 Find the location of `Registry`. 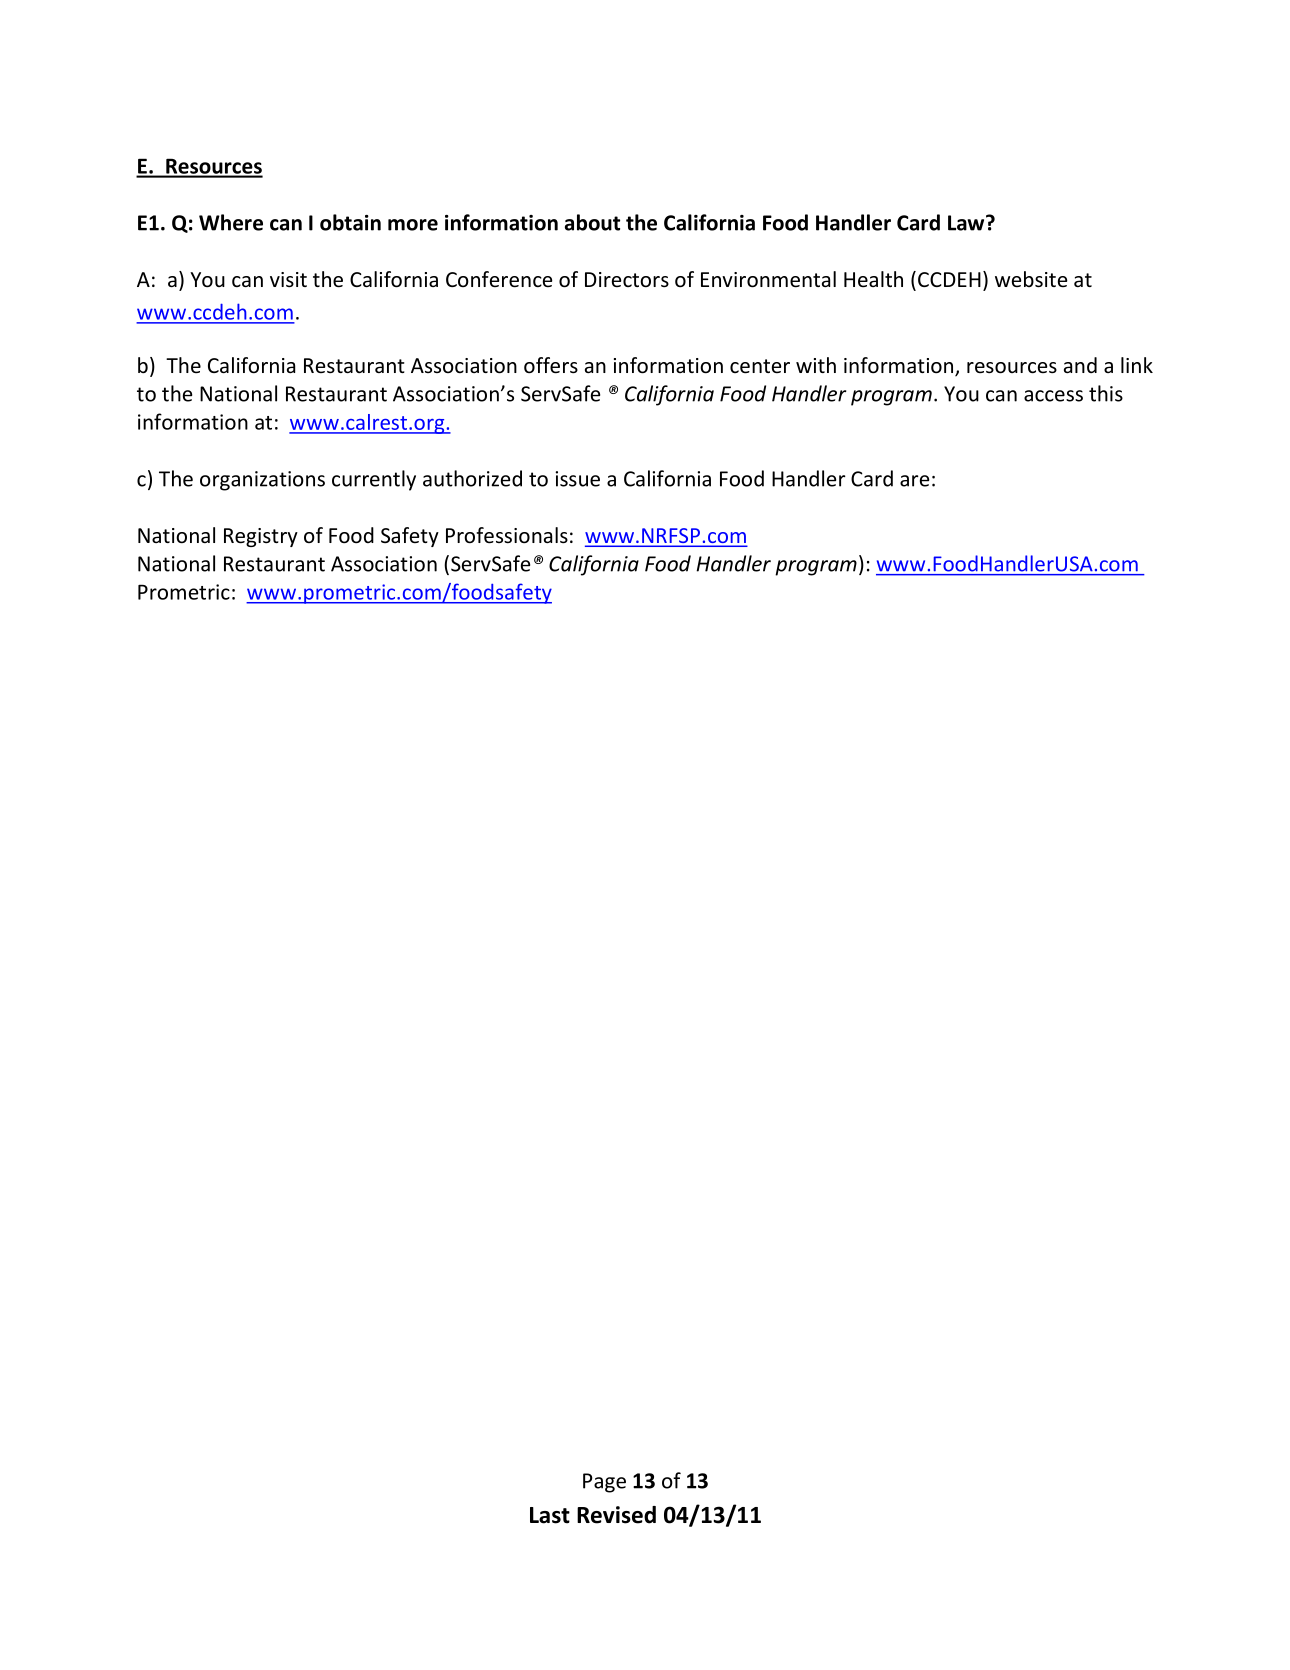

Registry is located at coordinates (261, 537).
